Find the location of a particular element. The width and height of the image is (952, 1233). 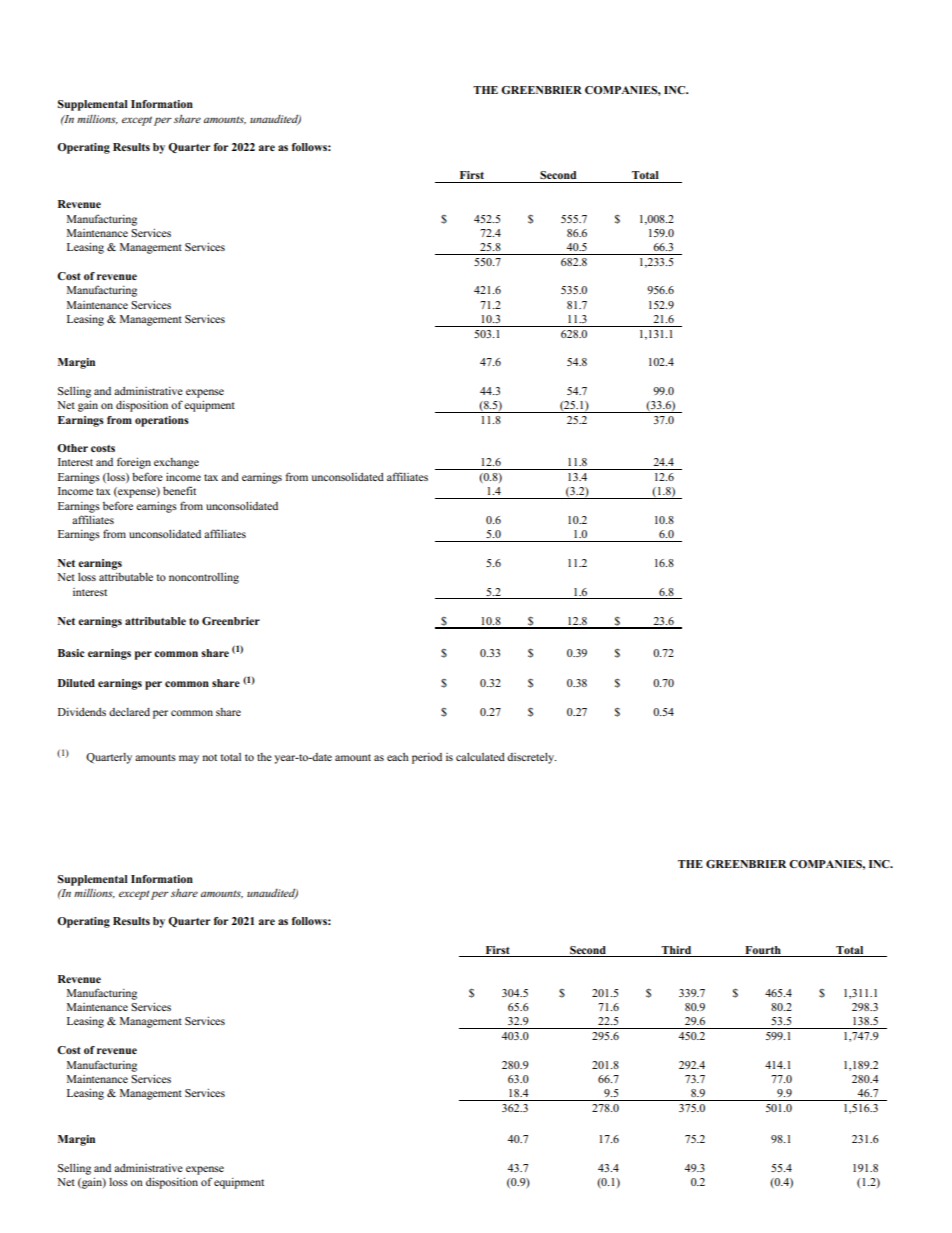

calculated is located at coordinates (480, 757).
